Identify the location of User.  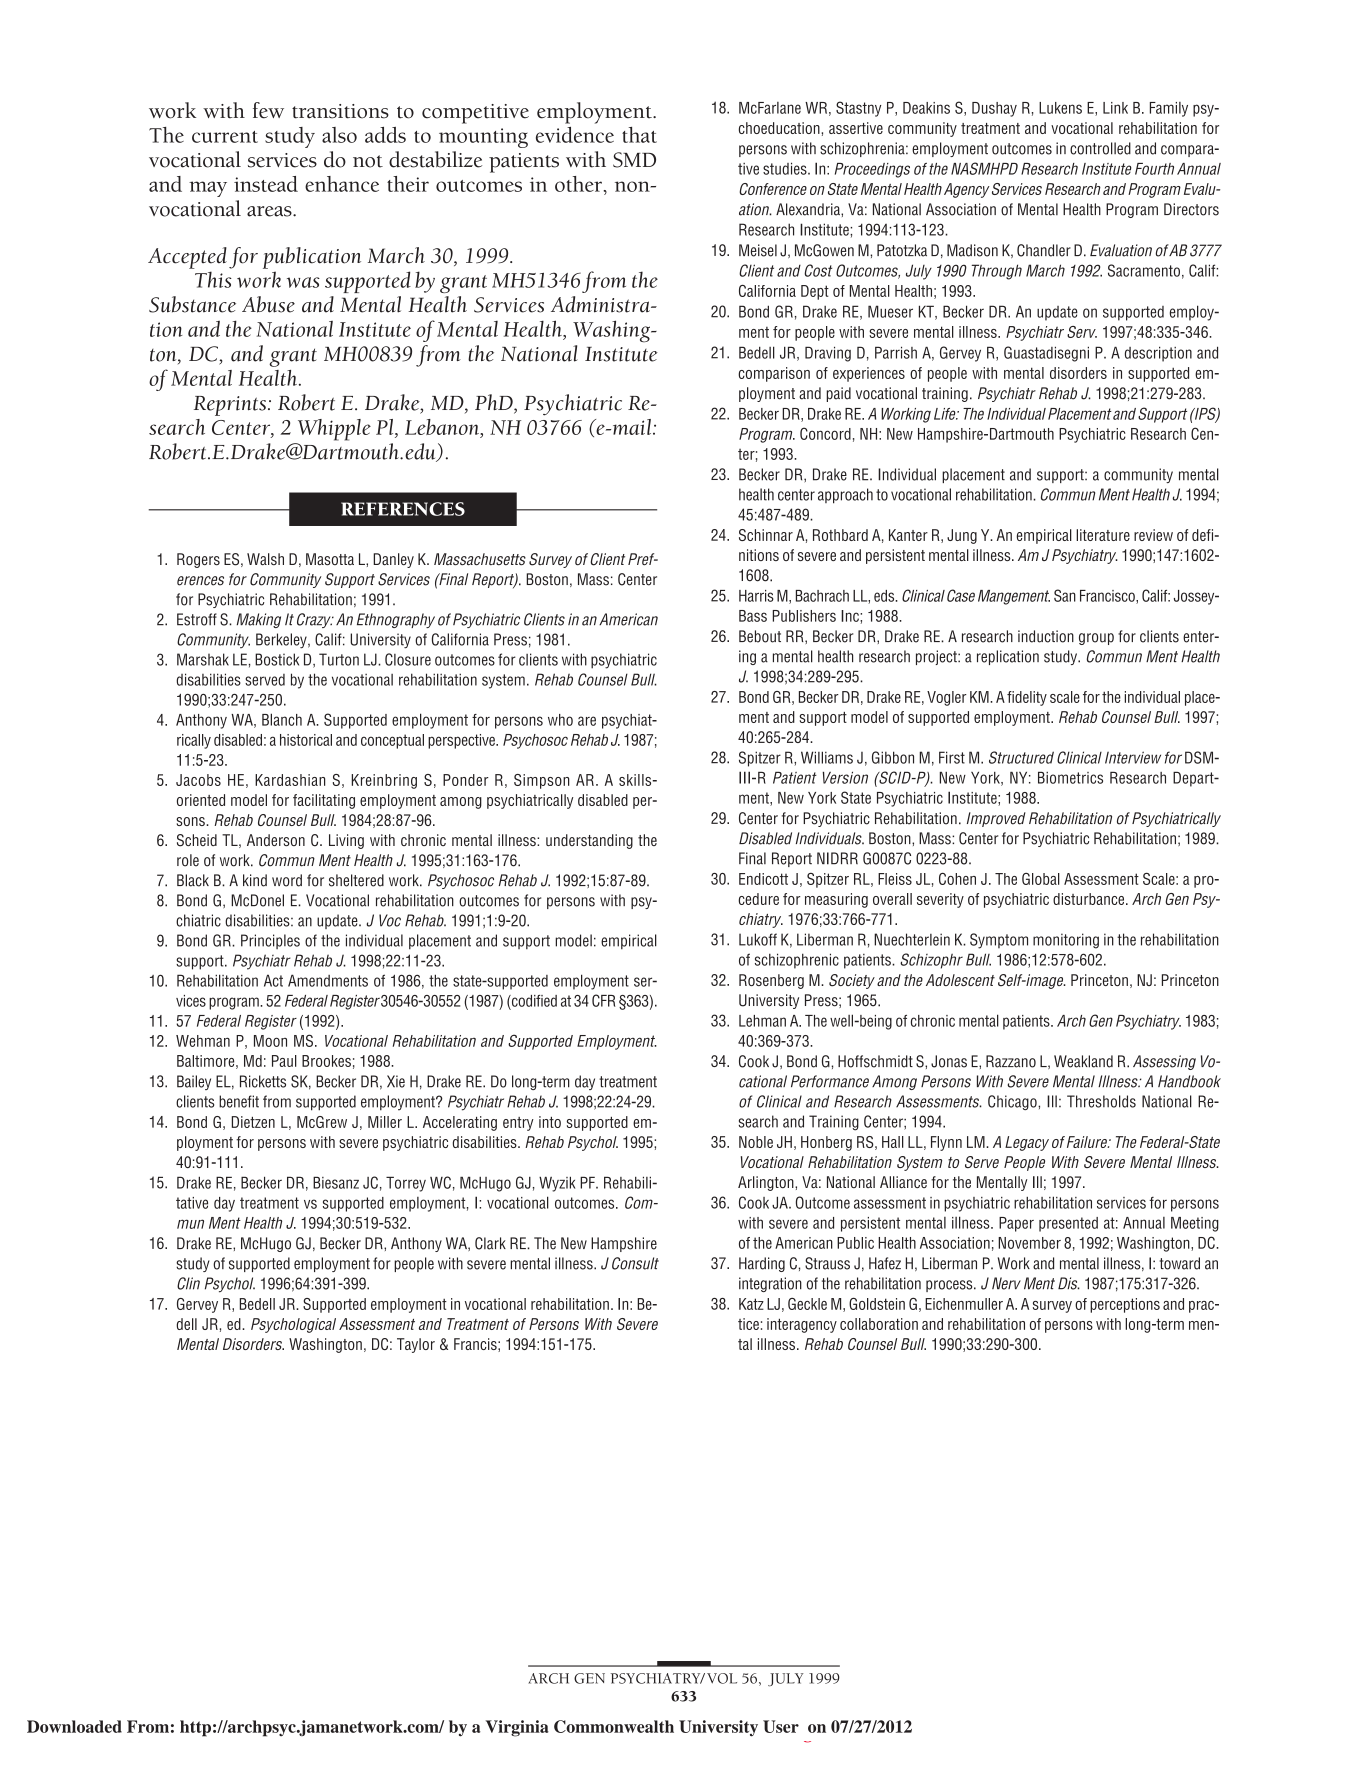
(781, 1726).
